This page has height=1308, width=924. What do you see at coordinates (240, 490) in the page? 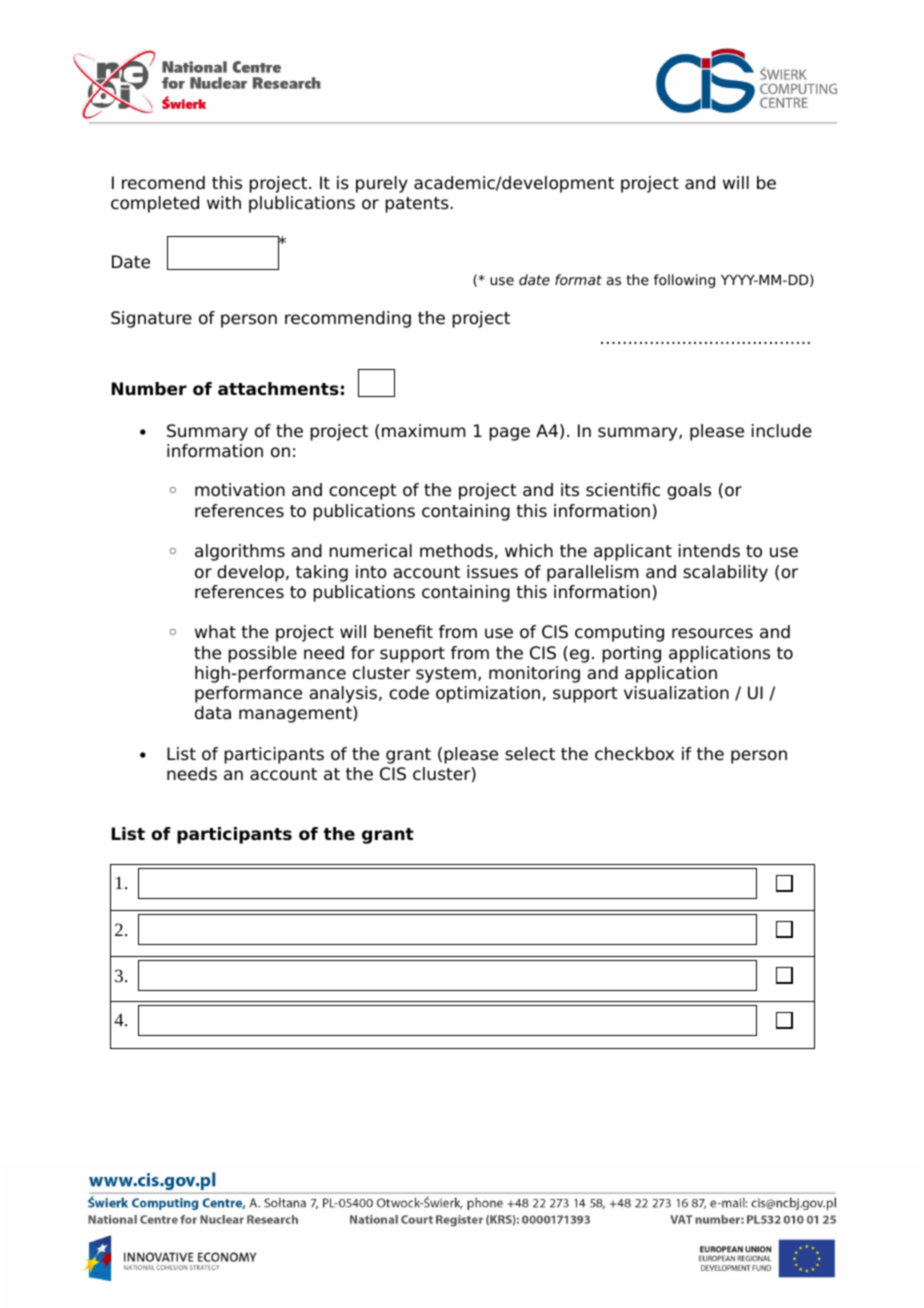
I see `motivation` at bounding box center [240, 490].
